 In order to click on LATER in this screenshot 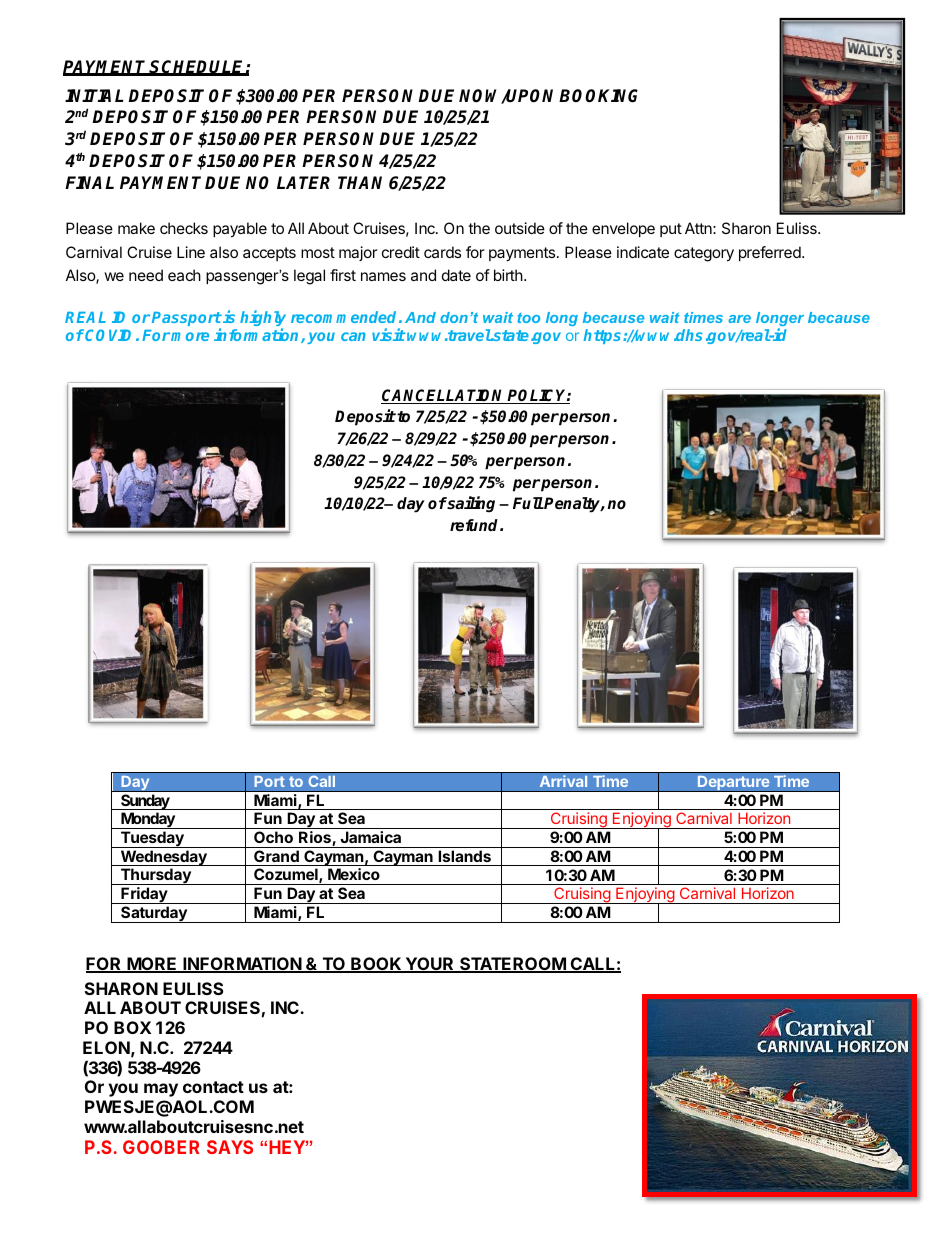, I will do `click(303, 182)`.
